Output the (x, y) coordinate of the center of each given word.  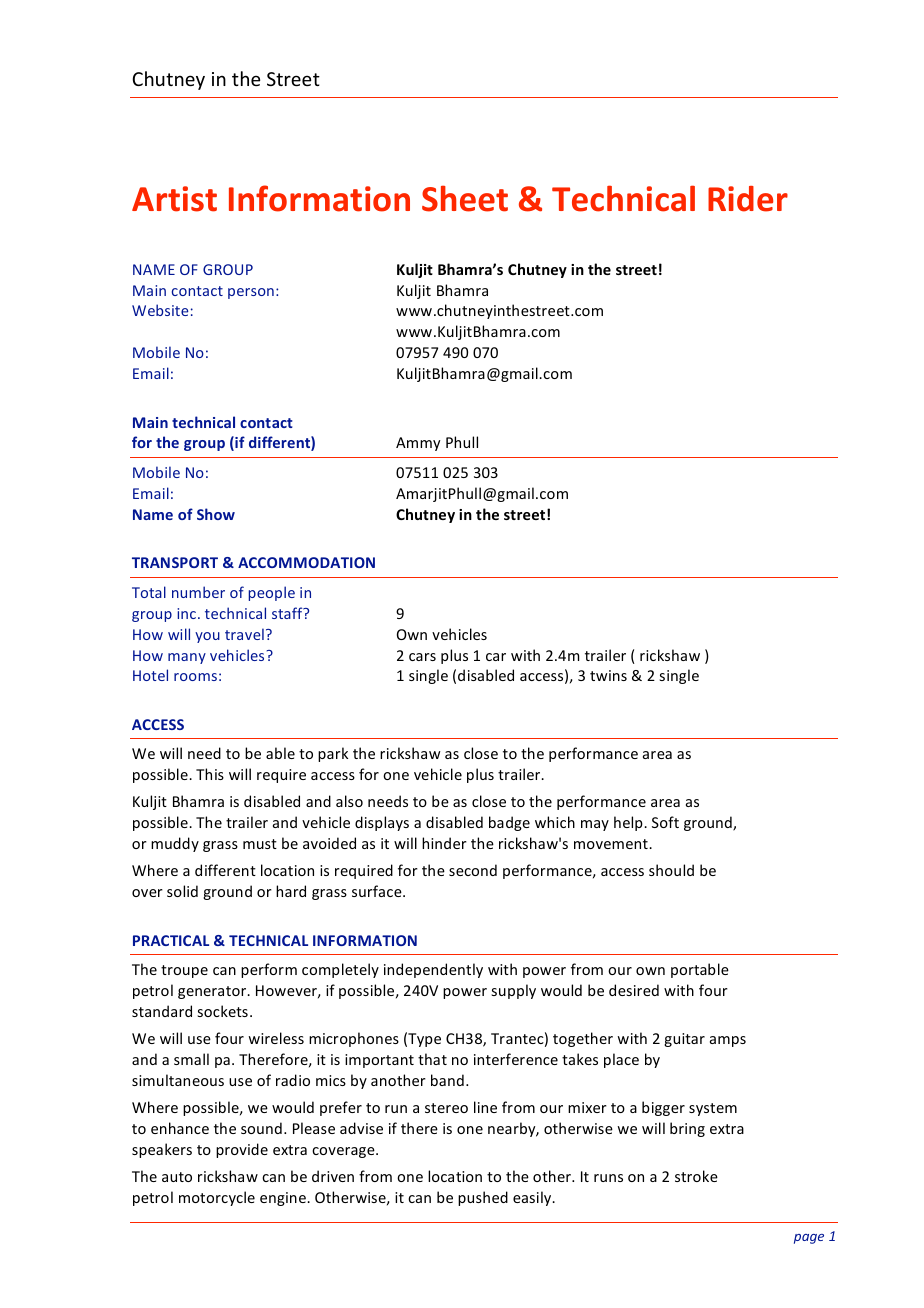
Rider (748, 199)
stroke (696, 1176)
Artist (174, 199)
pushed (483, 1198)
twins (608, 675)
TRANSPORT (175, 562)
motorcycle (217, 1198)
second (473, 870)
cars (422, 657)
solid (182, 891)
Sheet (465, 198)
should (671, 870)
